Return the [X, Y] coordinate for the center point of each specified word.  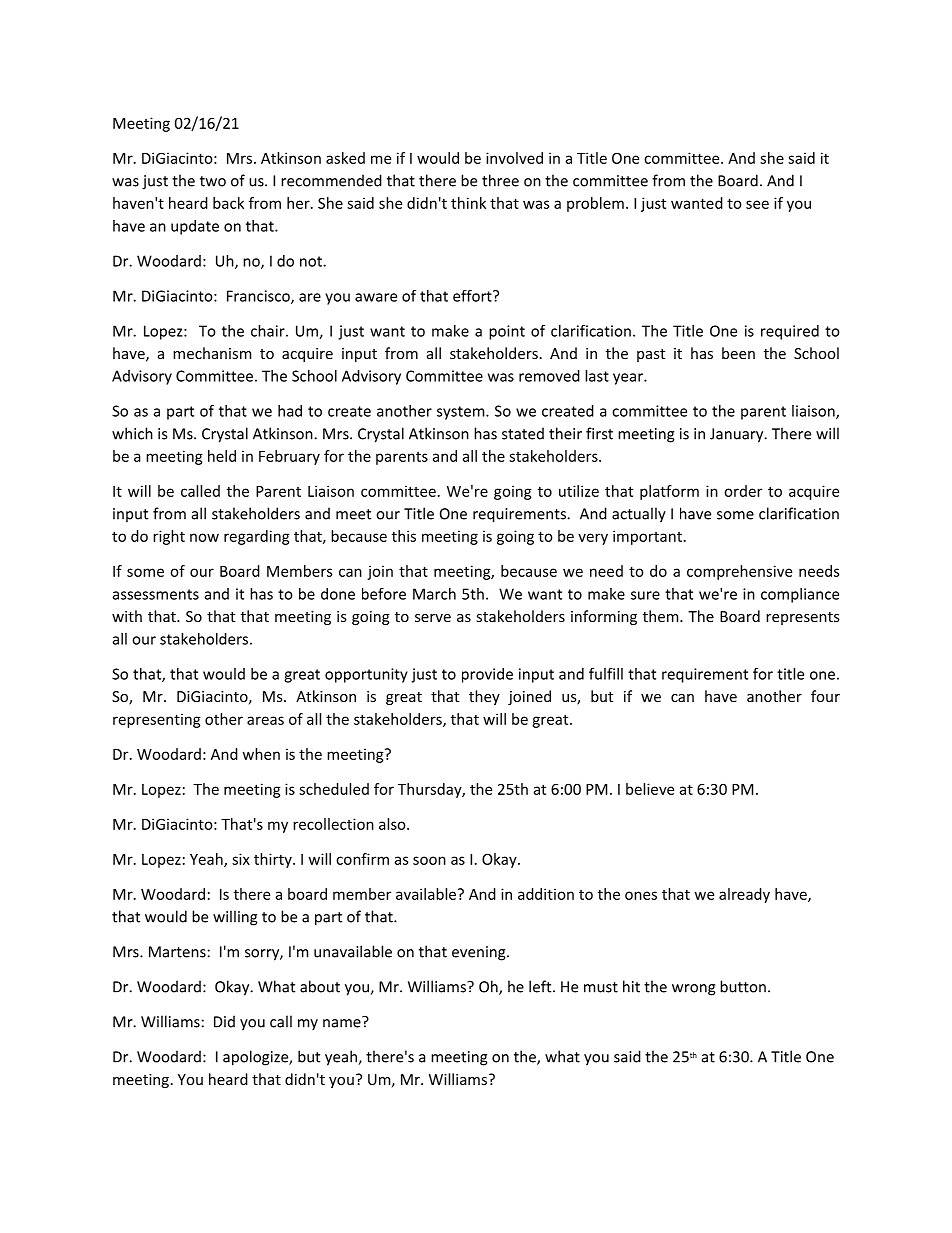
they [484, 697]
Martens [177, 952]
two [213, 181]
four [825, 696]
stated [523, 433]
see [757, 204]
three [500, 180]
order [743, 491]
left [540, 986]
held [222, 456]
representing [157, 720]
